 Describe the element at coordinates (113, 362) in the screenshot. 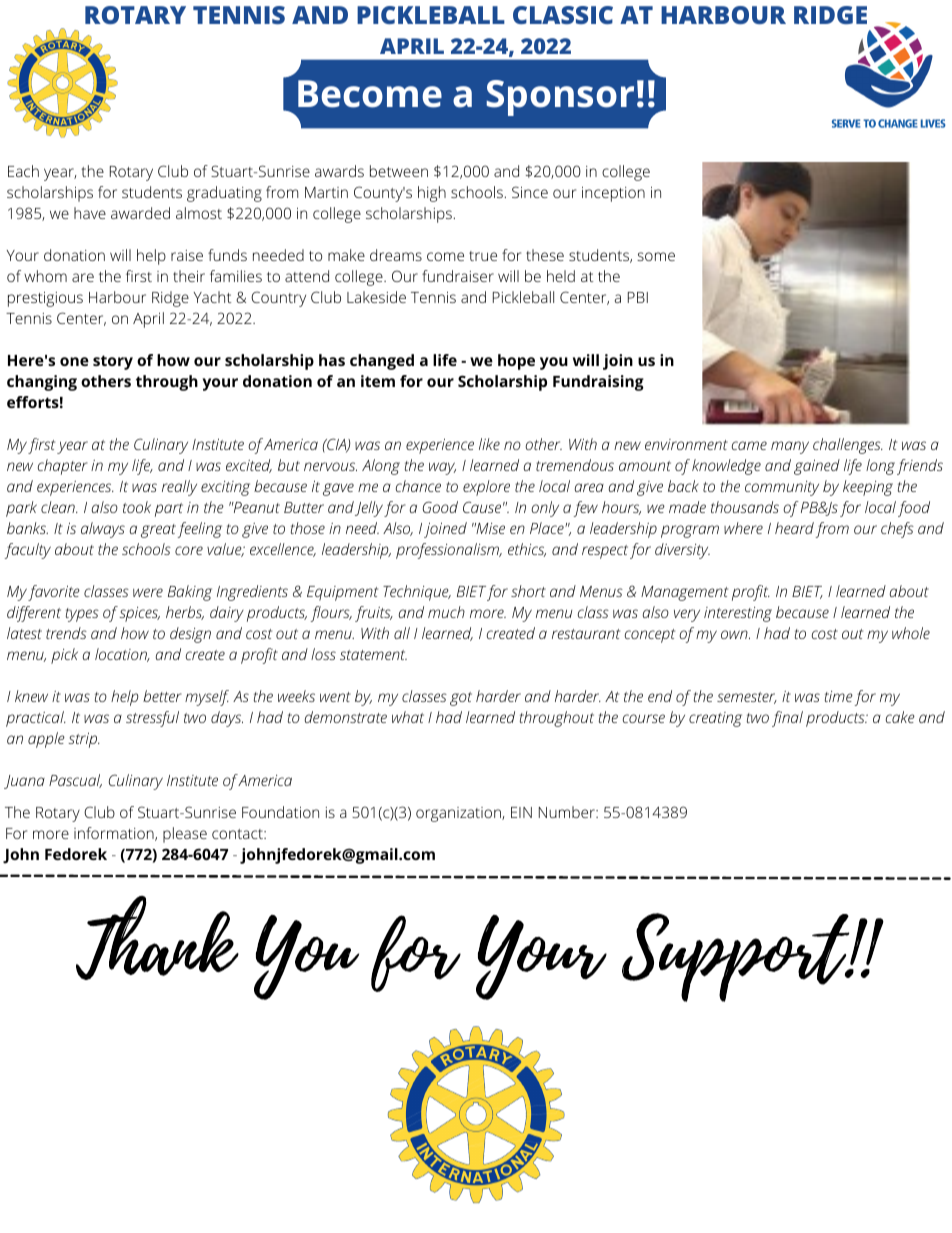

I see `story` at that location.
